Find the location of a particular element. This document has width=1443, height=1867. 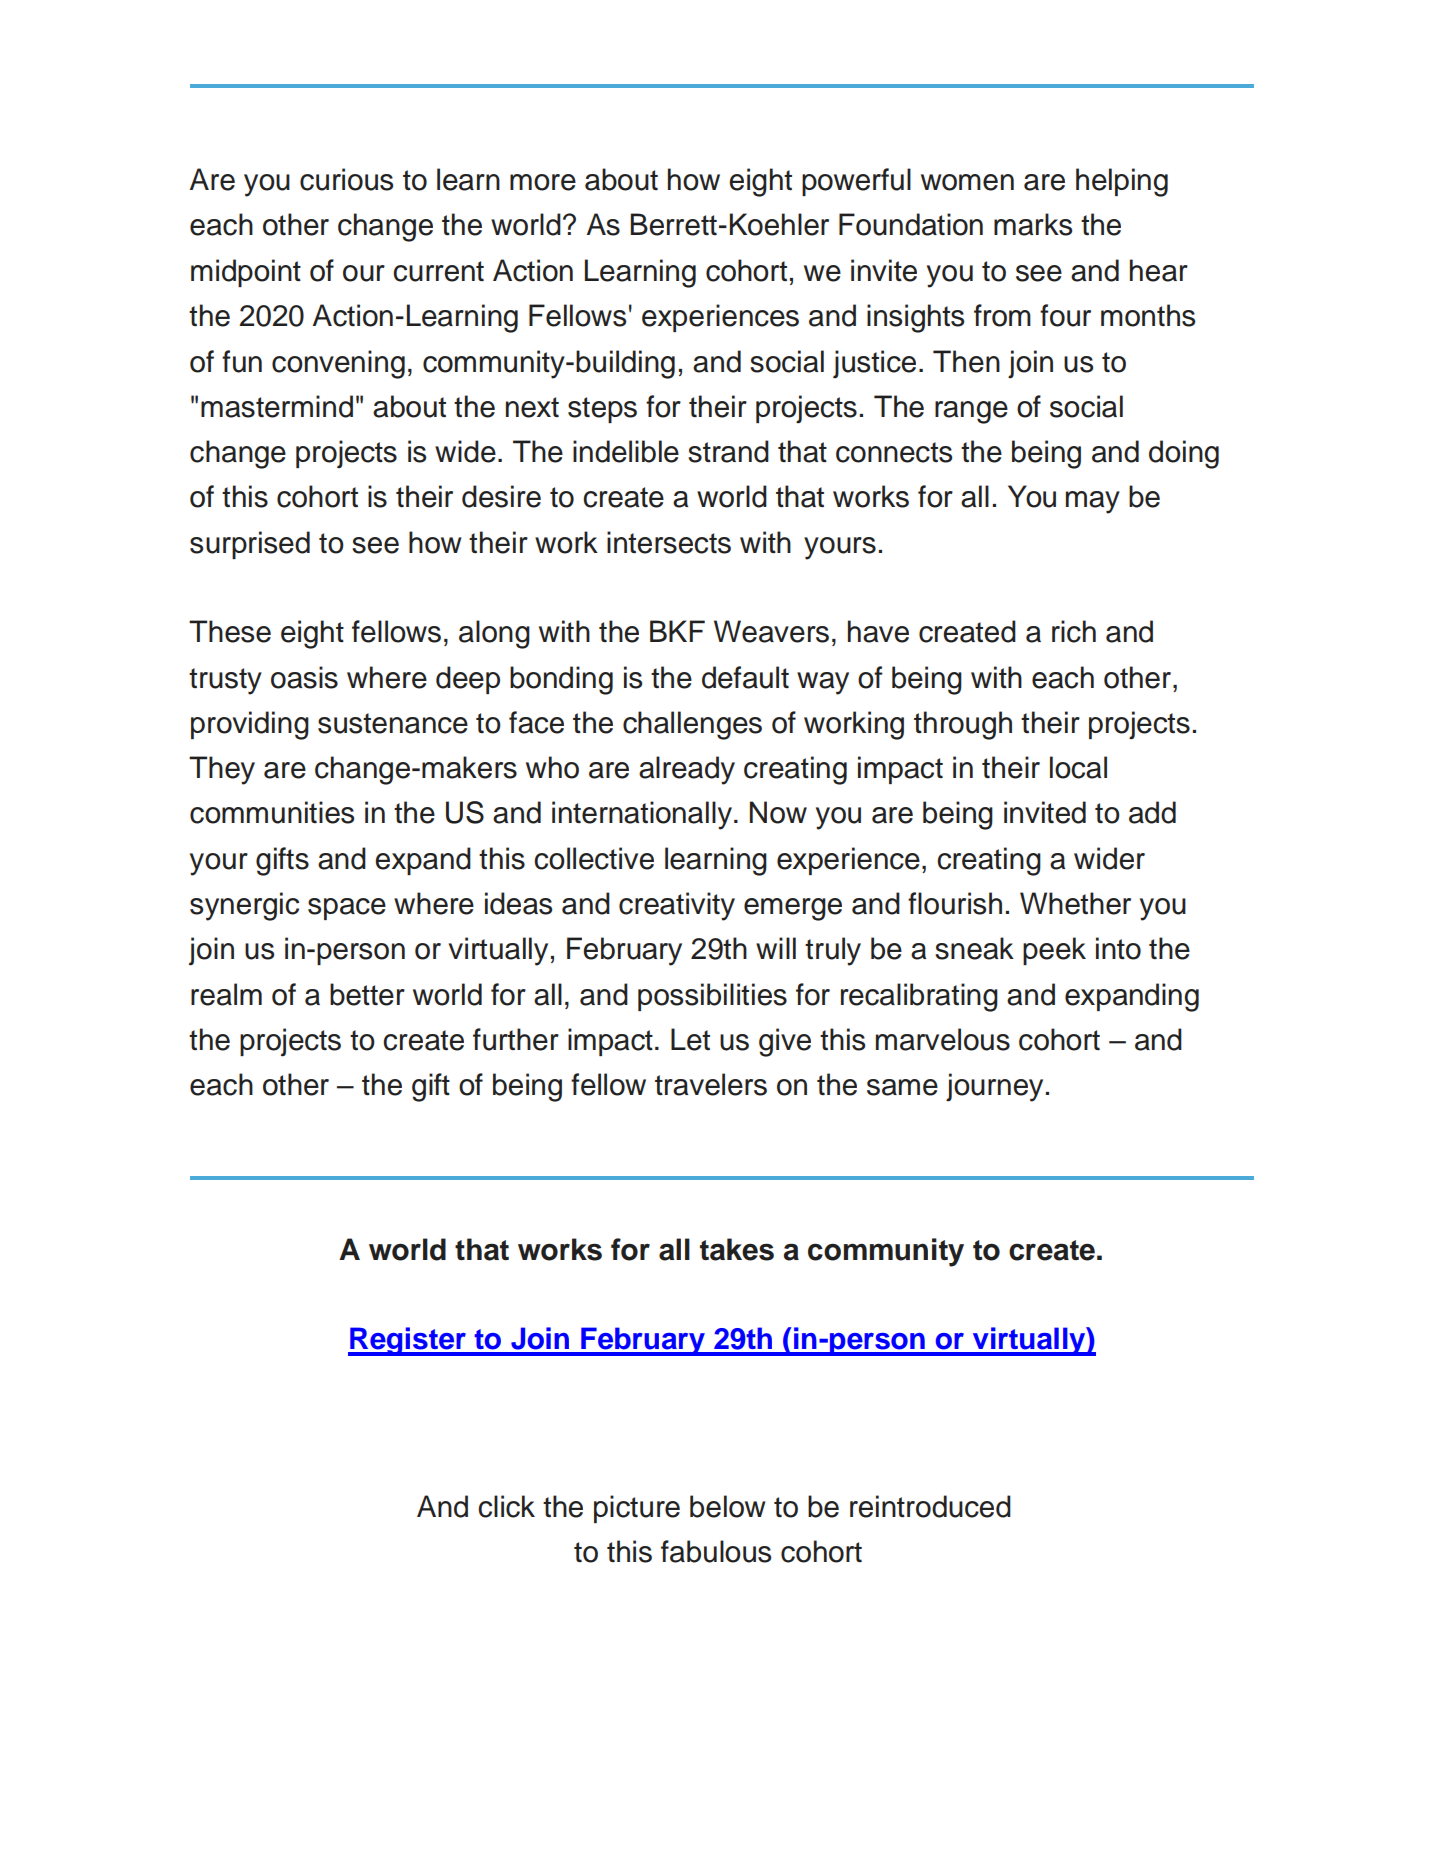

powerful is located at coordinates (856, 182).
